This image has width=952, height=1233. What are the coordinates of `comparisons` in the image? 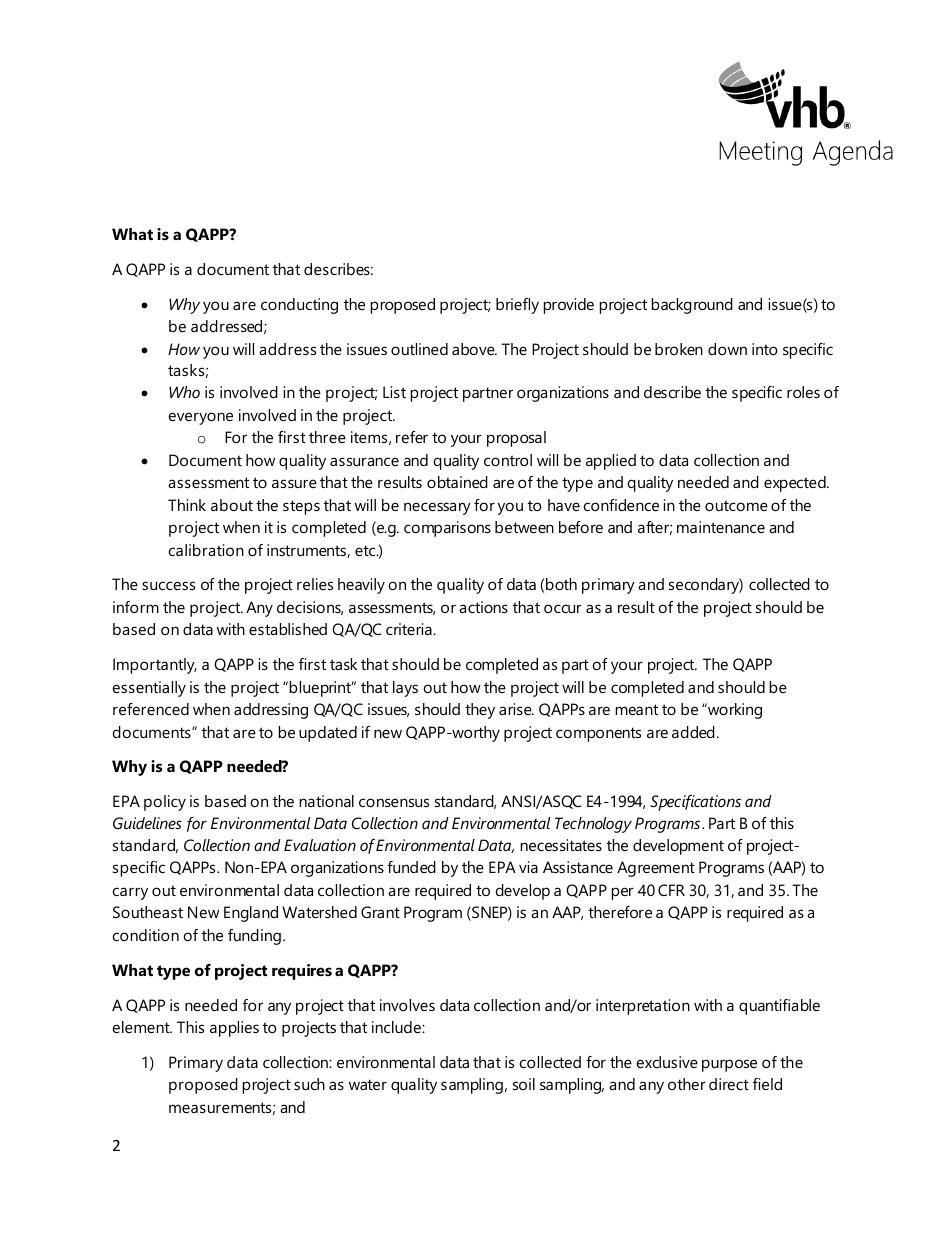 It's located at (447, 529).
